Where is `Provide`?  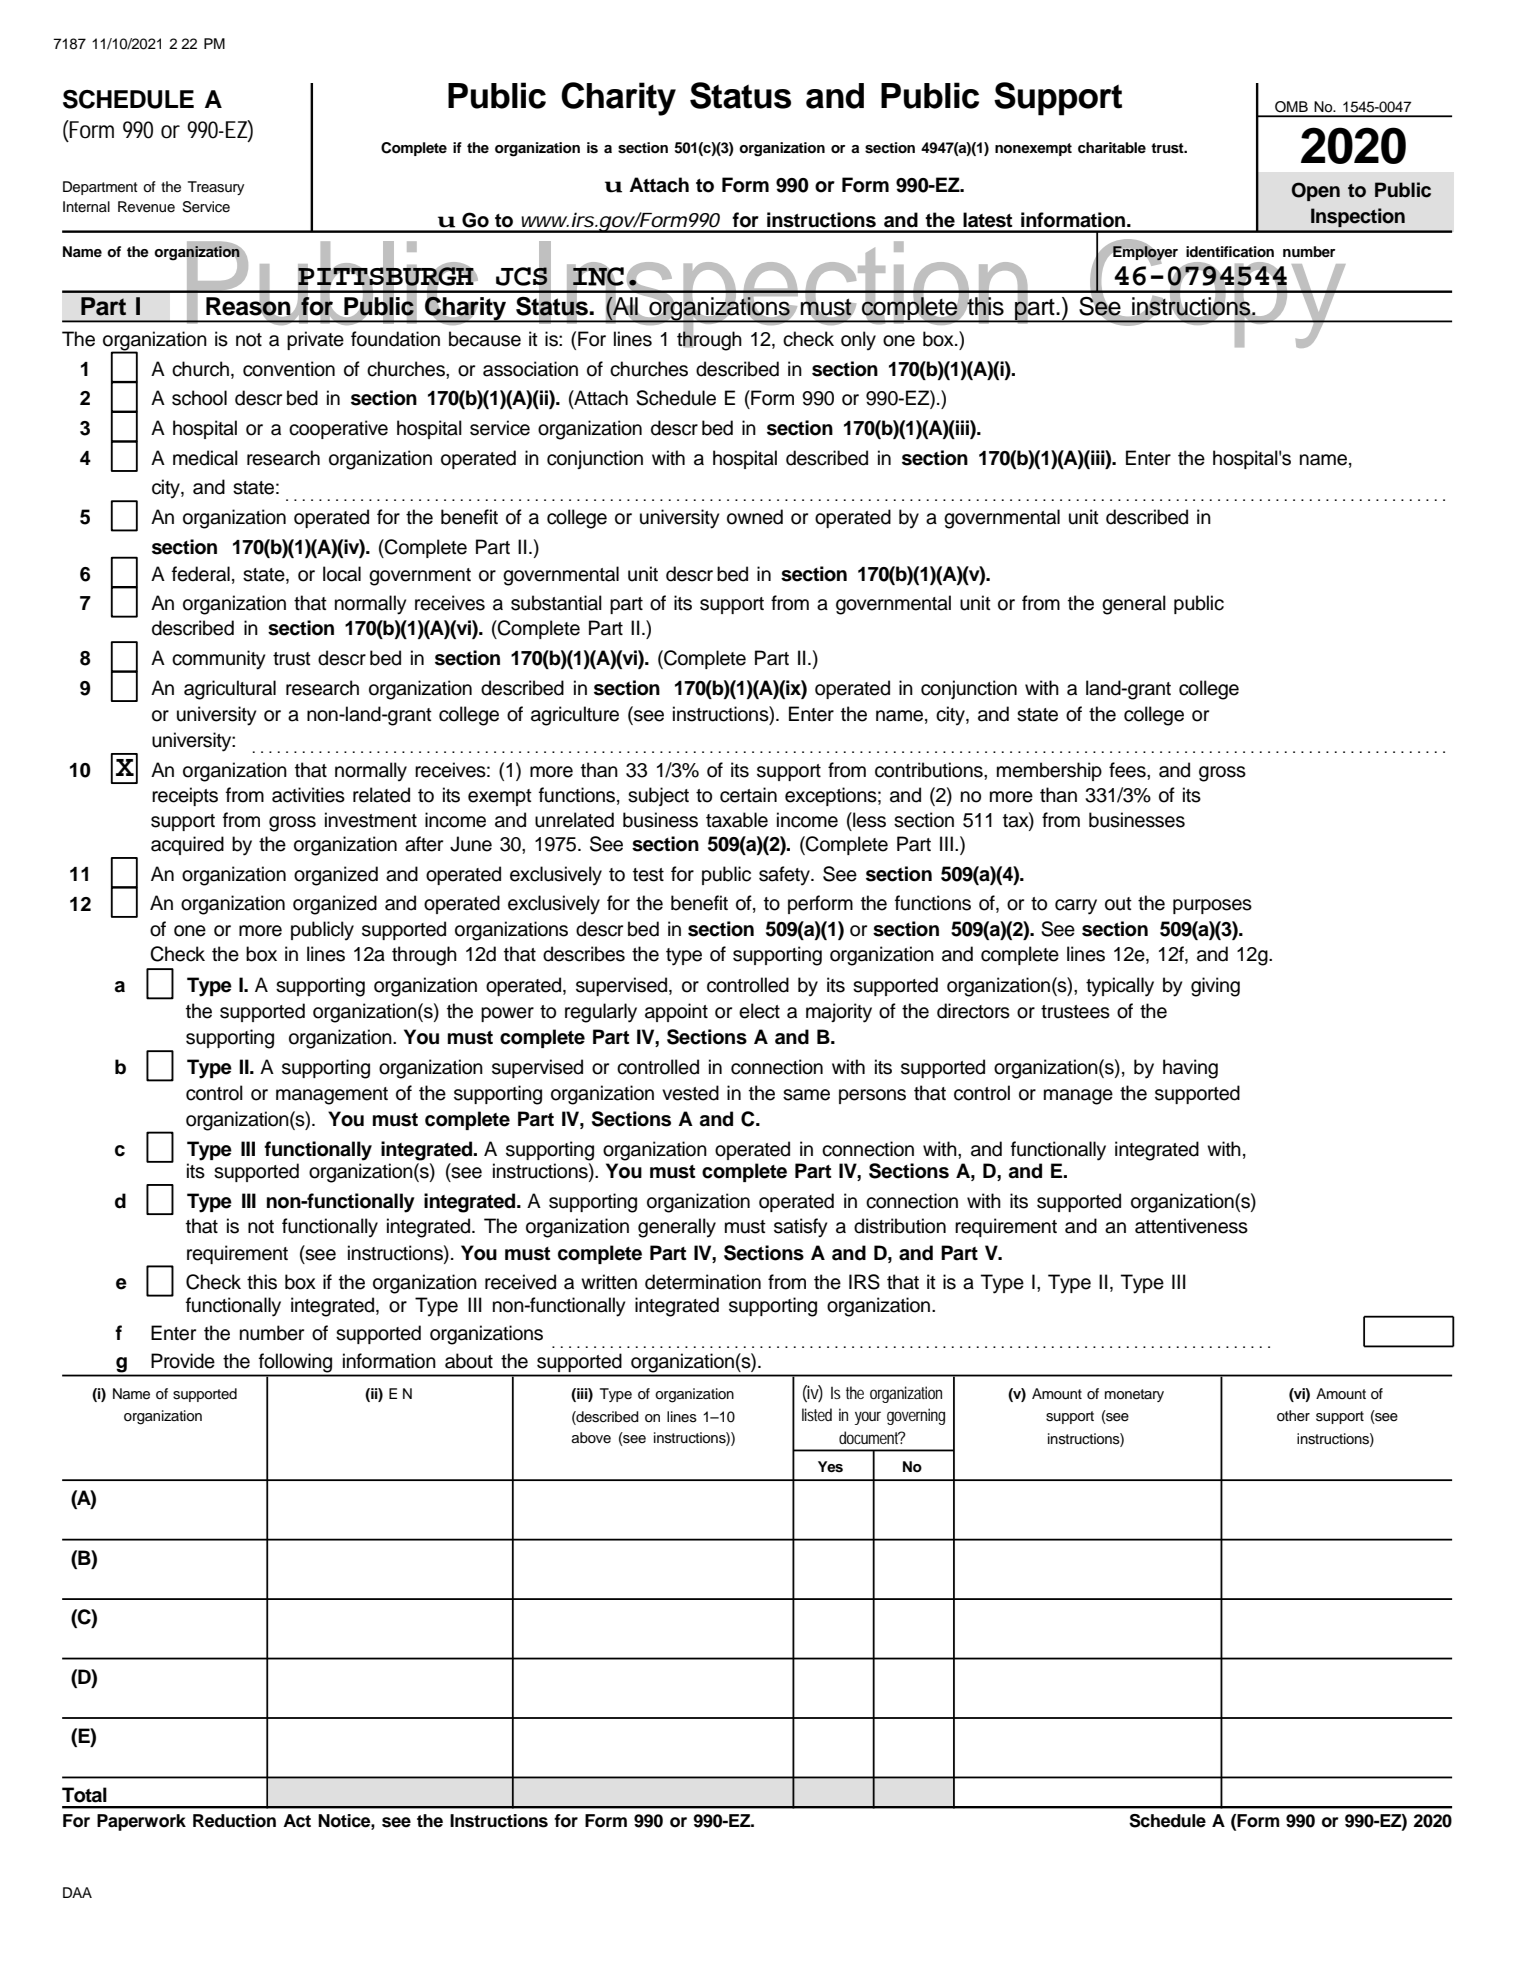 Provide is located at coordinates (183, 1361).
